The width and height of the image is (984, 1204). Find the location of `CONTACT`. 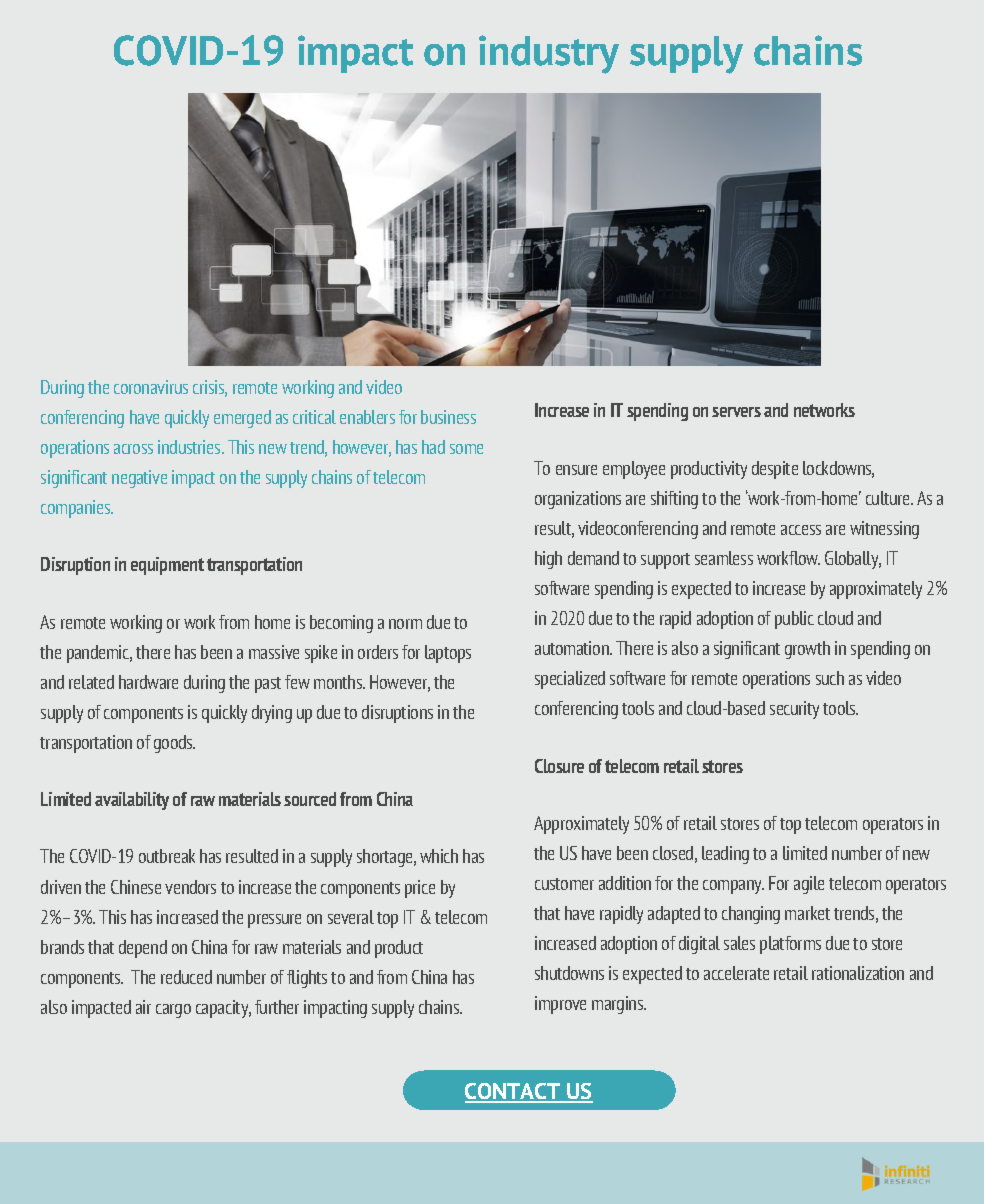

CONTACT is located at coordinates (514, 1093).
